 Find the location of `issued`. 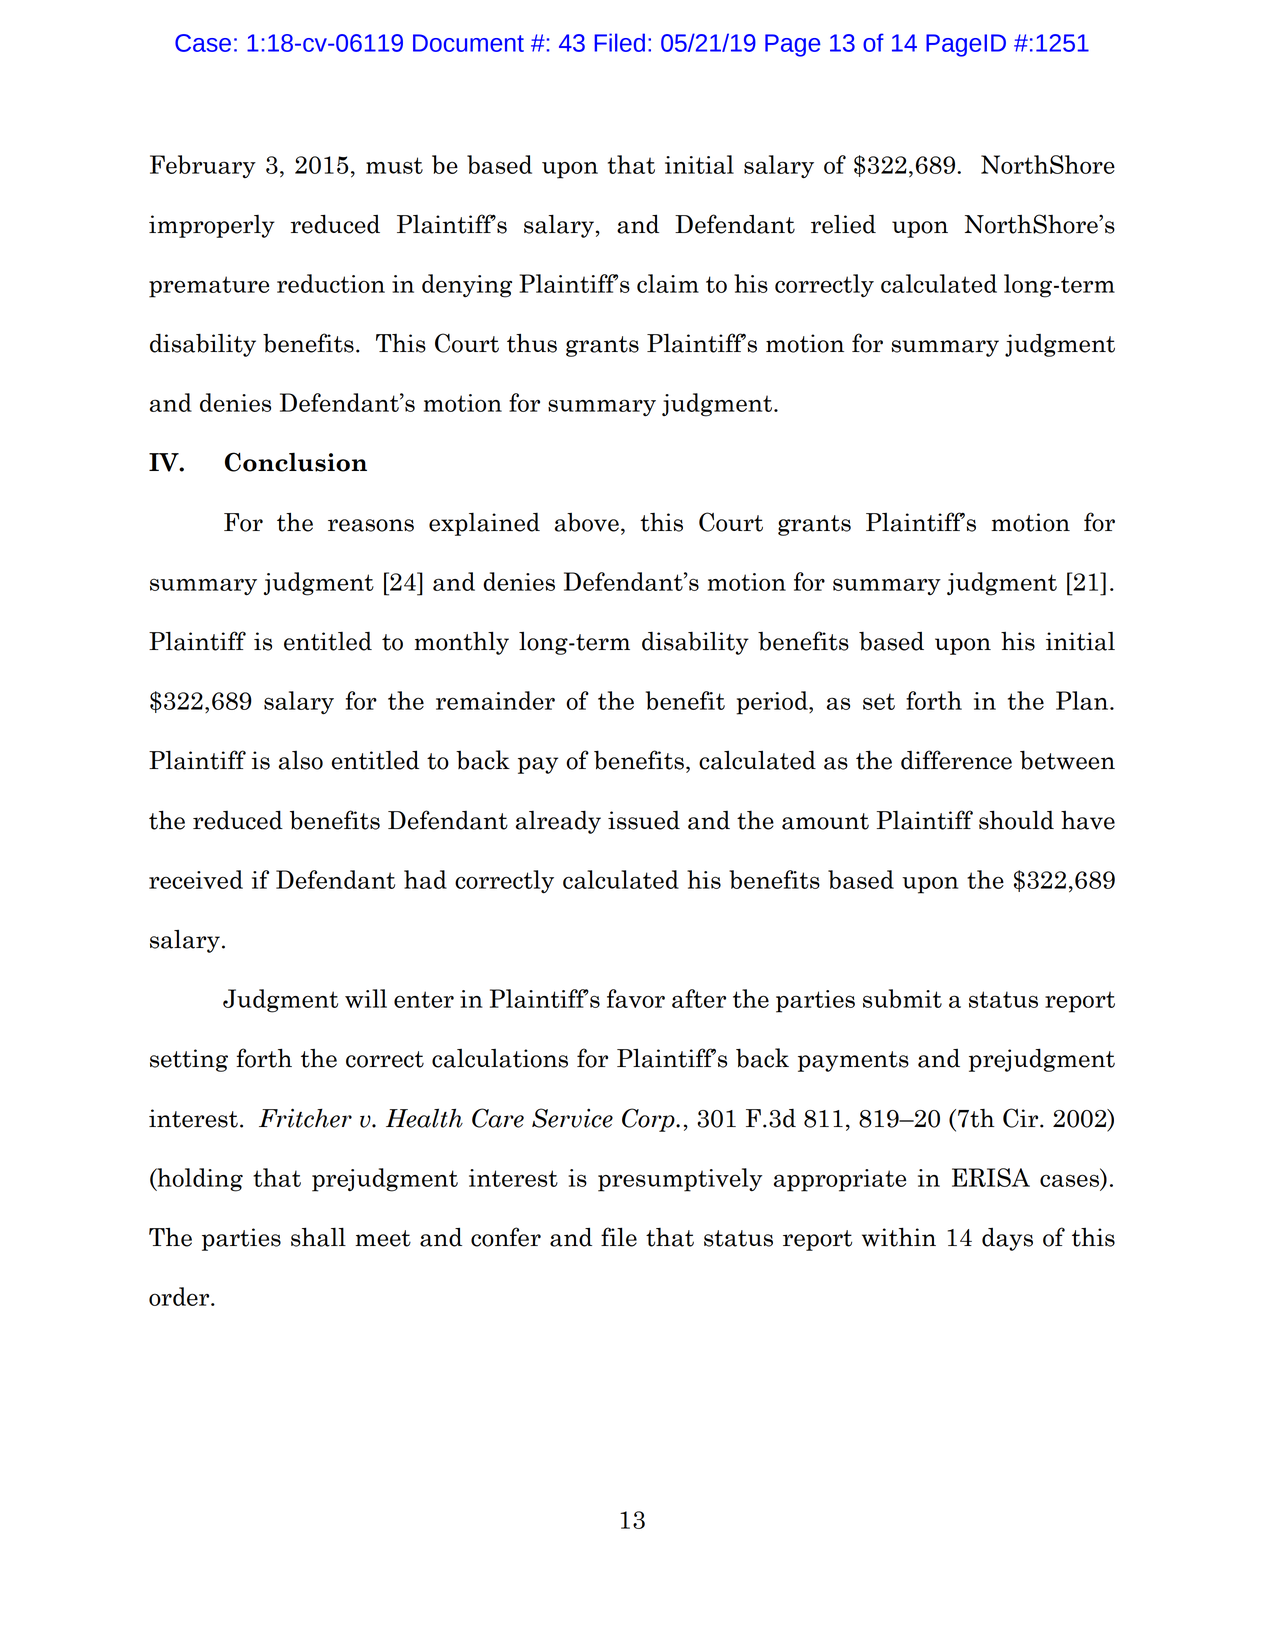

issued is located at coordinates (644, 820).
